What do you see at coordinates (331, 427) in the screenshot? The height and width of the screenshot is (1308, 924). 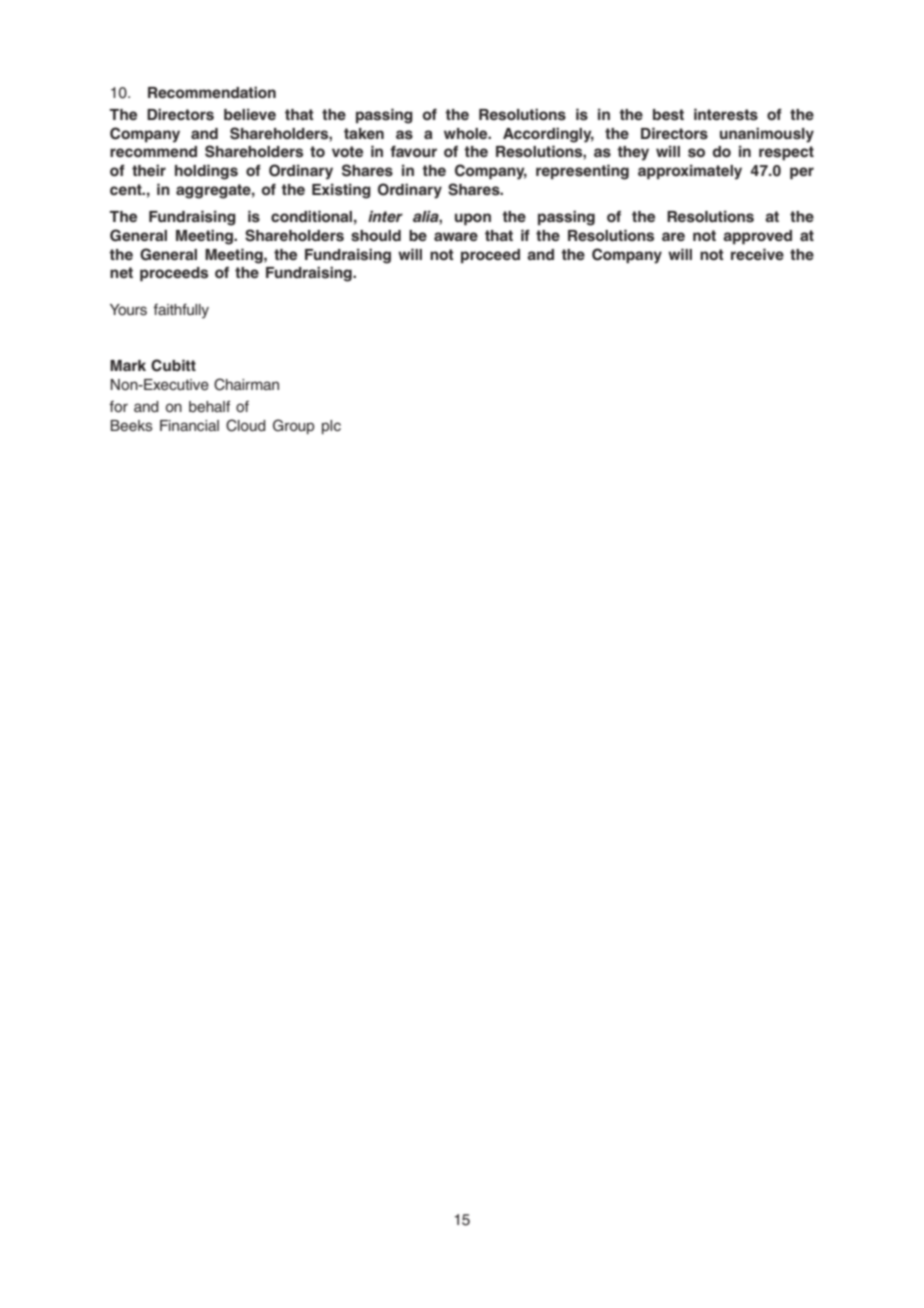 I see `plc` at bounding box center [331, 427].
